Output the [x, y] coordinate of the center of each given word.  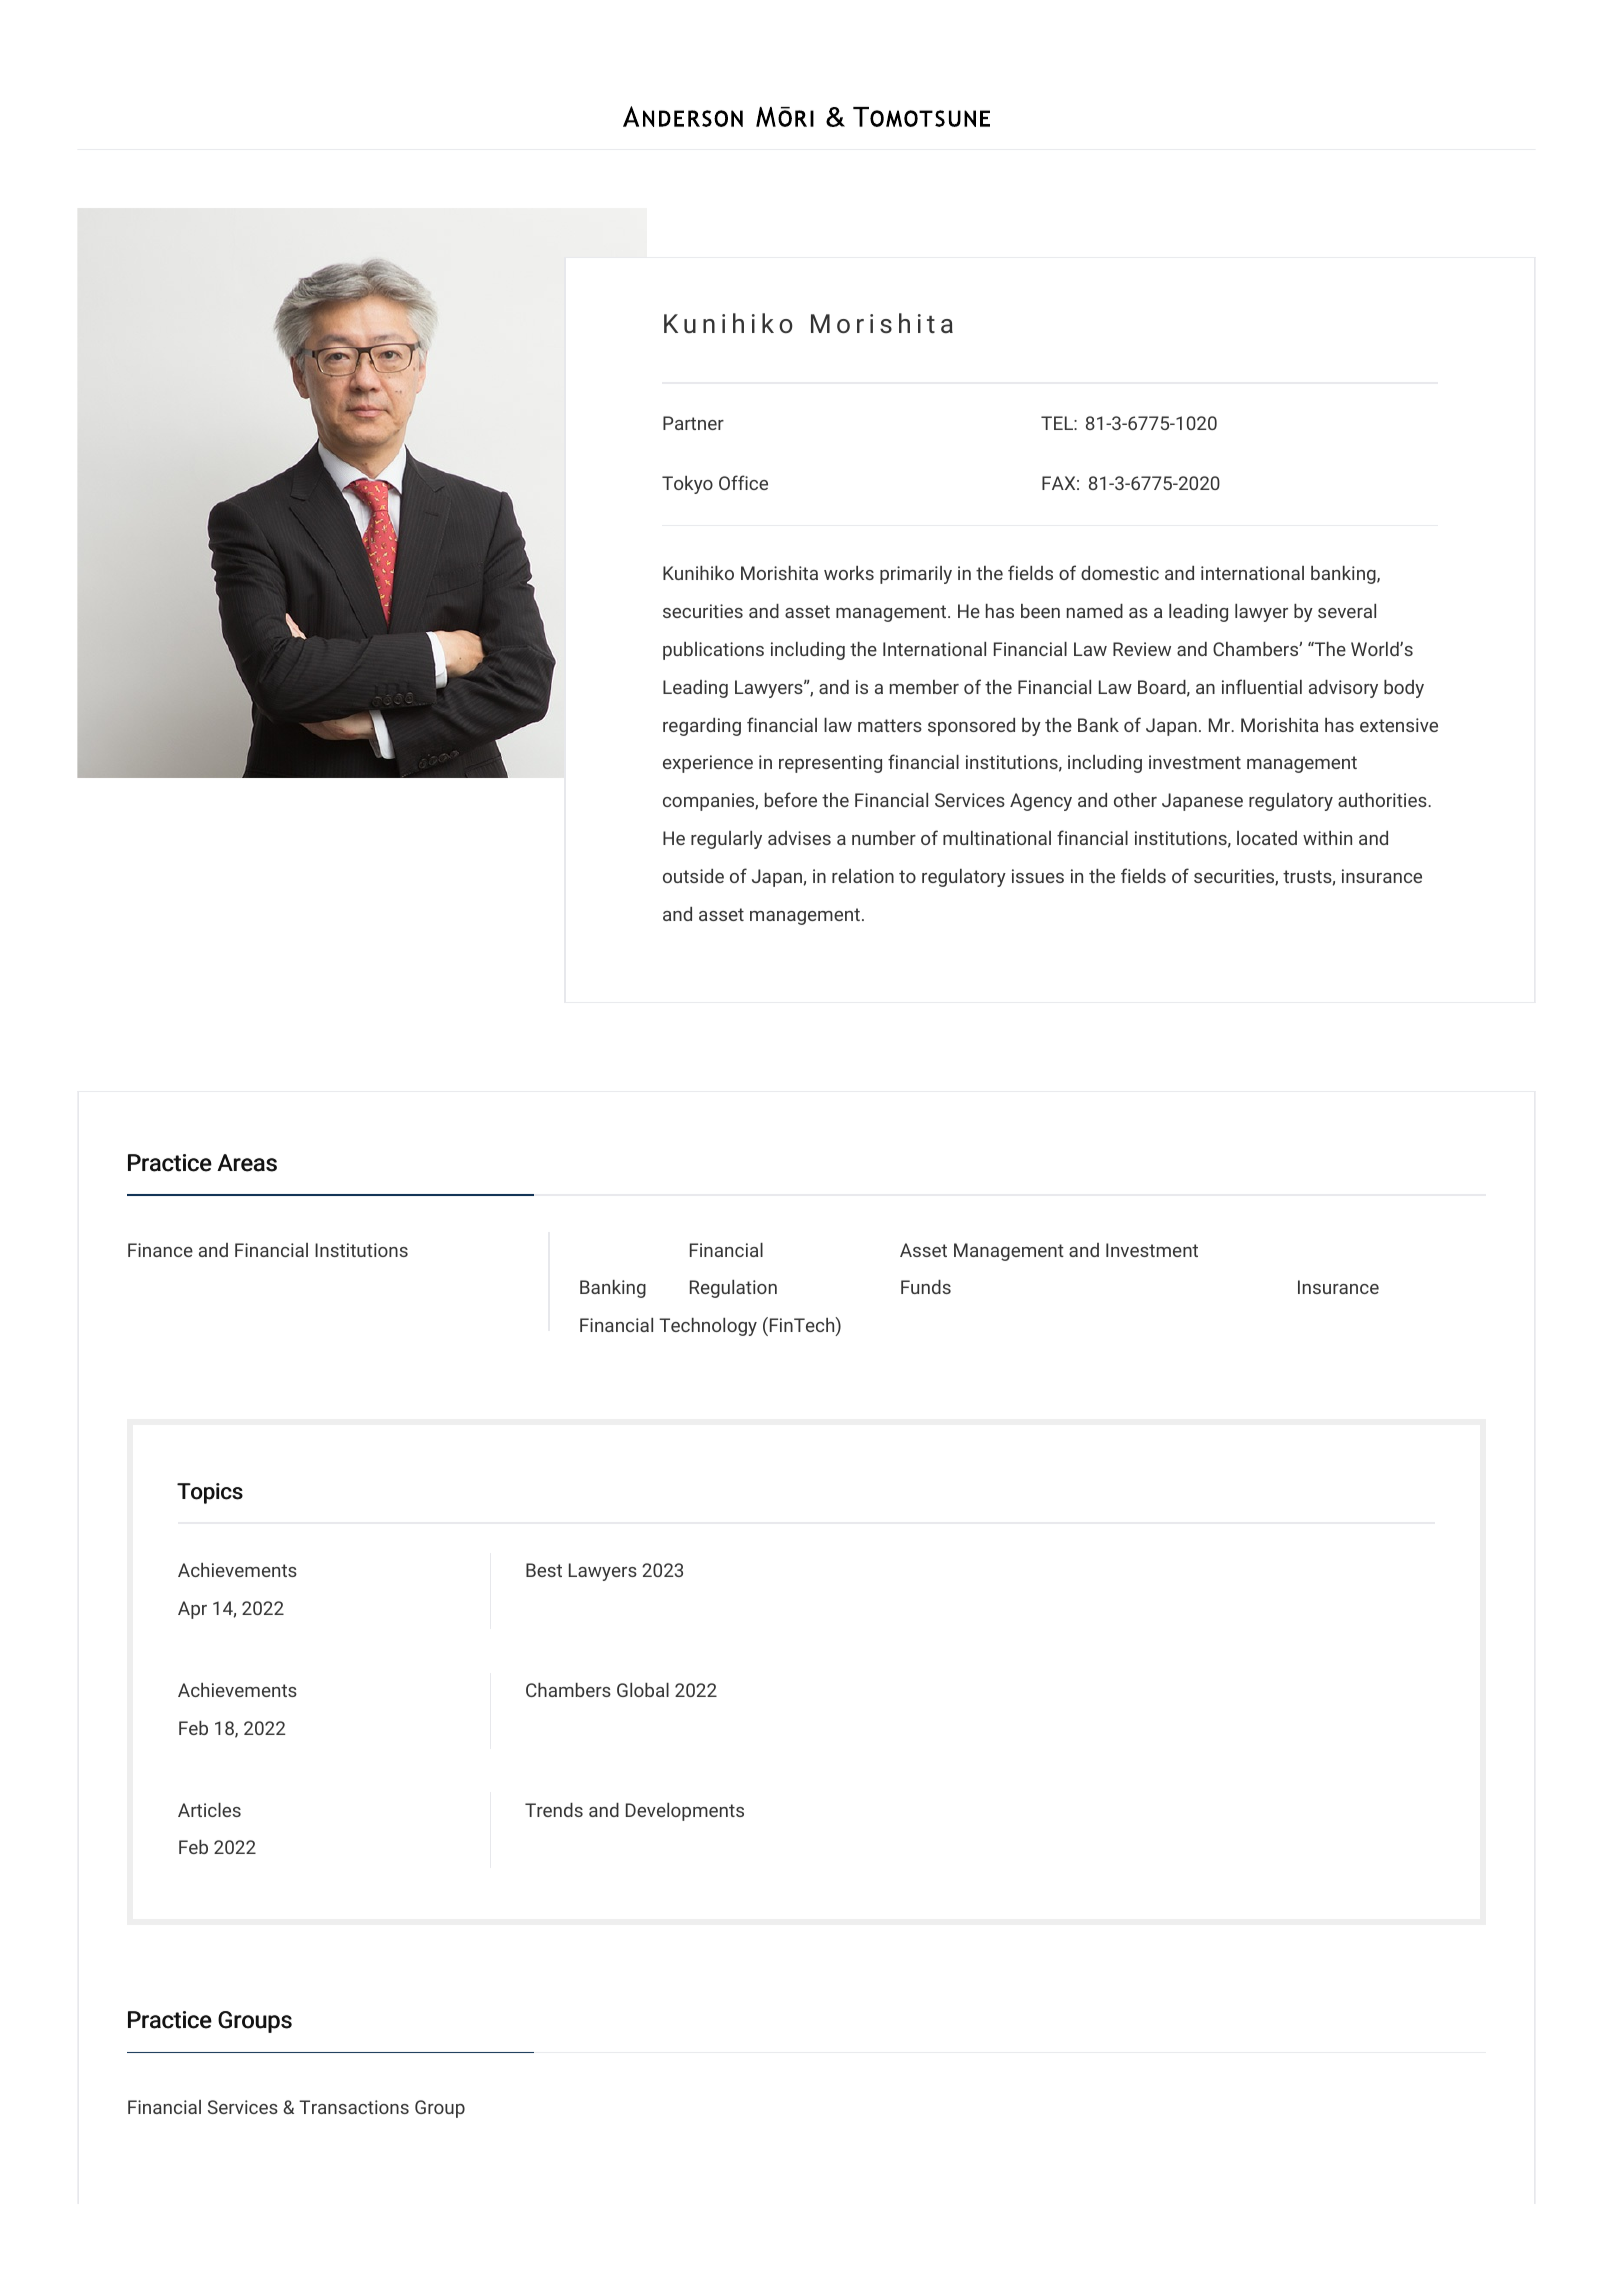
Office [743, 482]
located [1267, 838]
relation [863, 876]
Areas [247, 1163]
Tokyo [687, 485]
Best [544, 1570]
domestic [1120, 573]
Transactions [354, 2107]
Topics [210, 1493]
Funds [926, 1287]
